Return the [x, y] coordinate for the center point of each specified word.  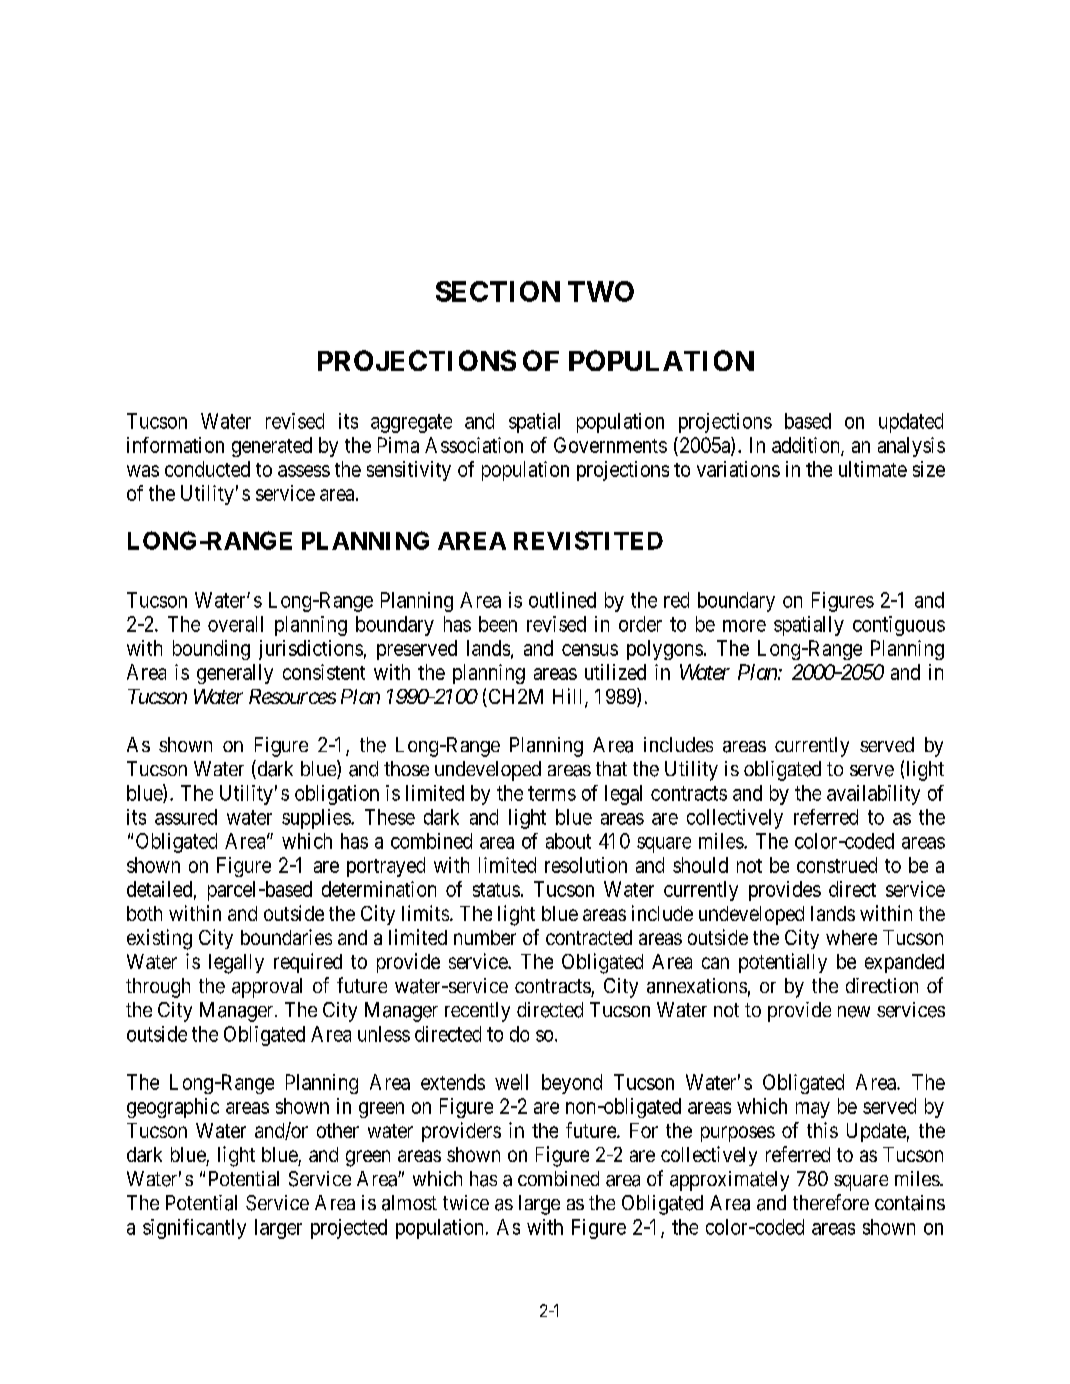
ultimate [873, 469]
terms [552, 793]
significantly [194, 1229]
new [854, 1012]
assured [186, 817]
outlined [562, 600]
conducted [207, 469]
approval [267, 988]
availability [873, 795]
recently [477, 1012]
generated [272, 447]
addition [807, 446]
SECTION [498, 291]
